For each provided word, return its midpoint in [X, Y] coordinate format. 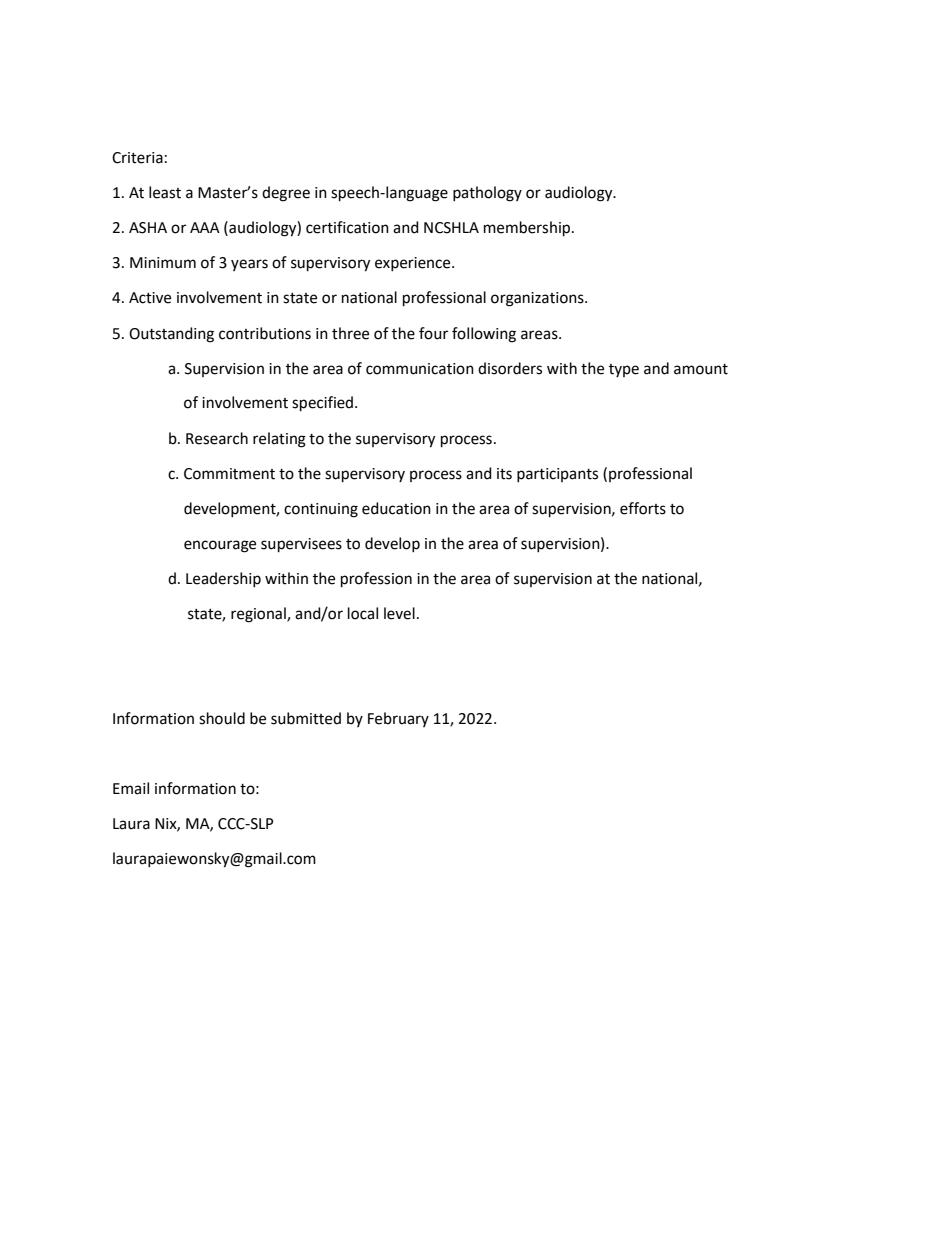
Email [131, 788]
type [624, 370]
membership [528, 229]
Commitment [229, 474]
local [363, 613]
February [398, 719]
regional [259, 615]
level [399, 613]
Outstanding [171, 335]
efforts [643, 508]
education [396, 508]
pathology [487, 194]
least [165, 192]
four [433, 333]
